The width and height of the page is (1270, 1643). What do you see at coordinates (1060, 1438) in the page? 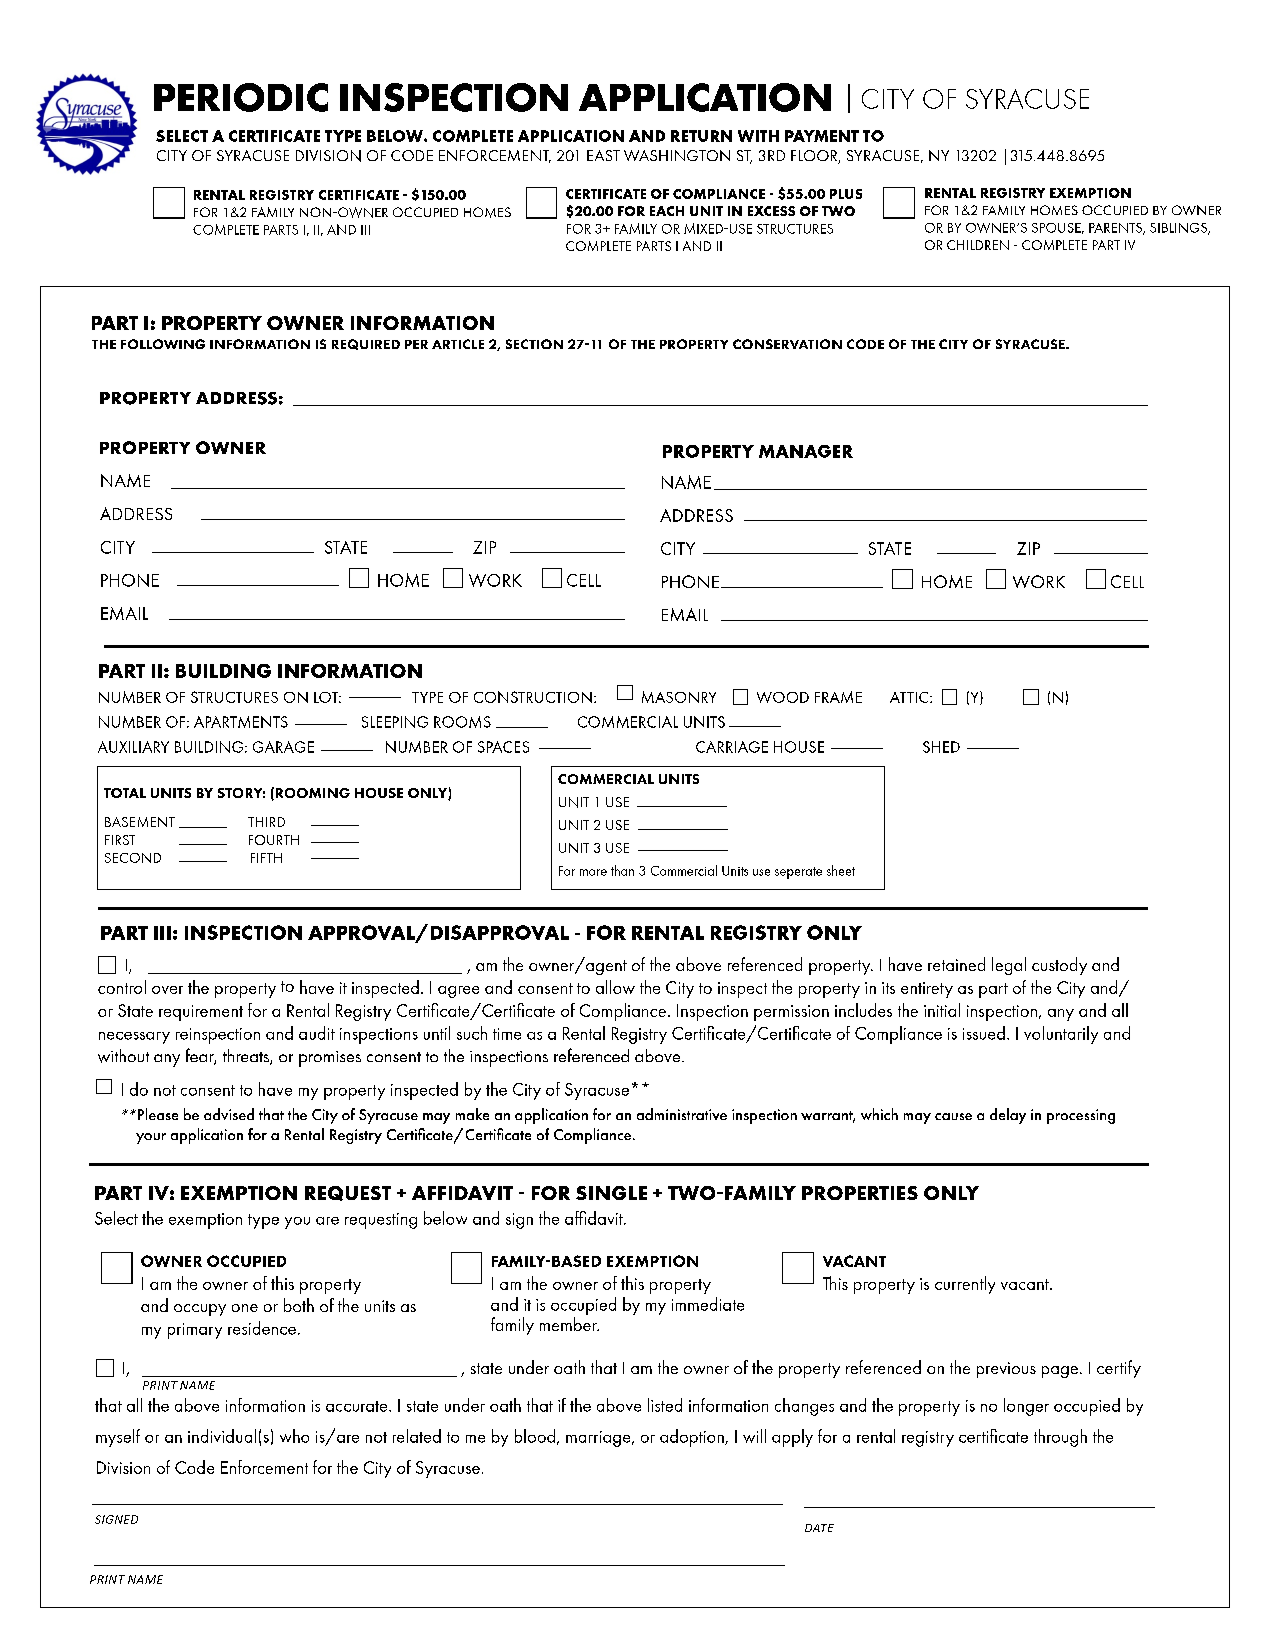
I see `through` at bounding box center [1060, 1438].
